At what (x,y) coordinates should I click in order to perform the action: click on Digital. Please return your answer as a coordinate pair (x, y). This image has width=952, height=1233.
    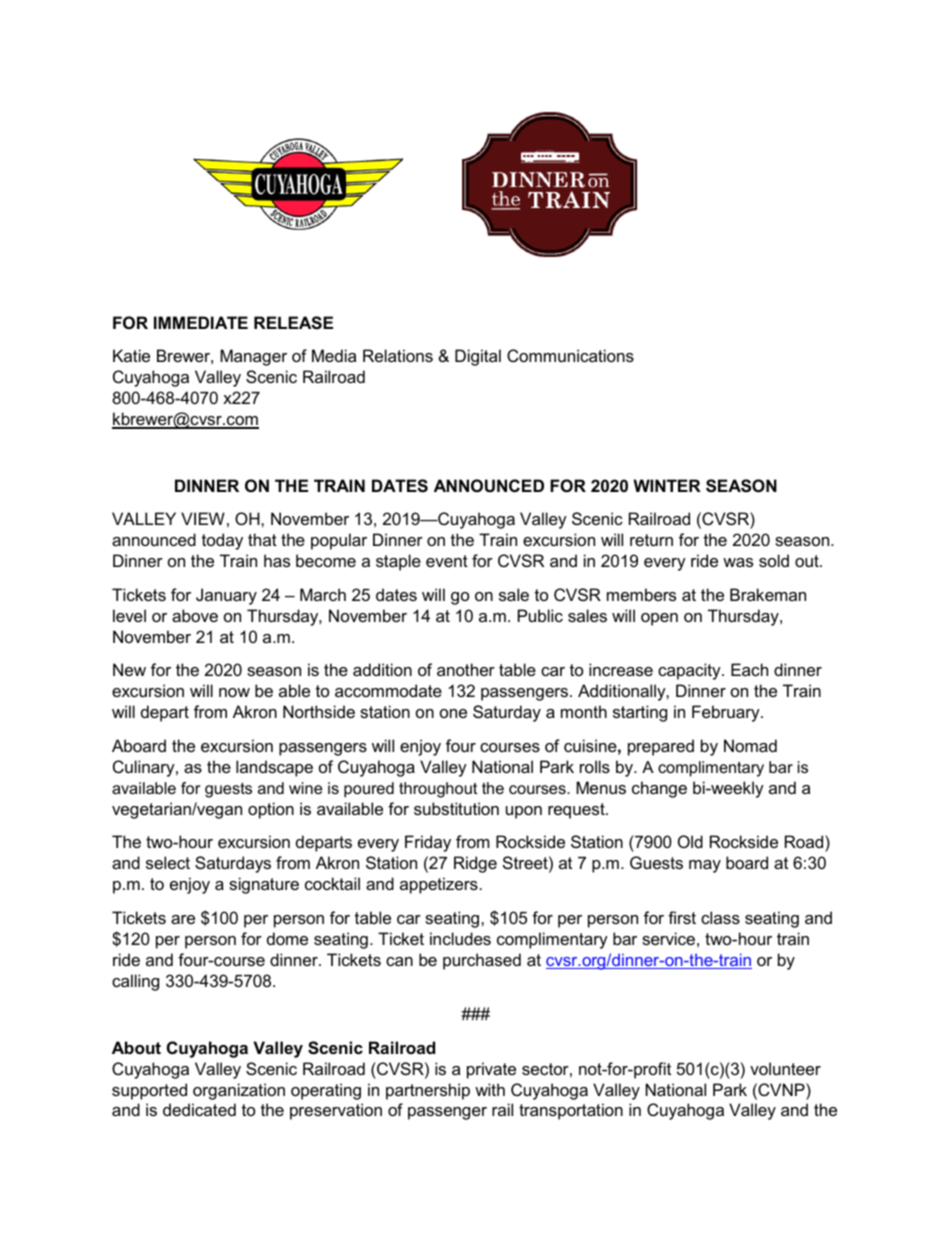
    Looking at the image, I should click on (478, 357).
